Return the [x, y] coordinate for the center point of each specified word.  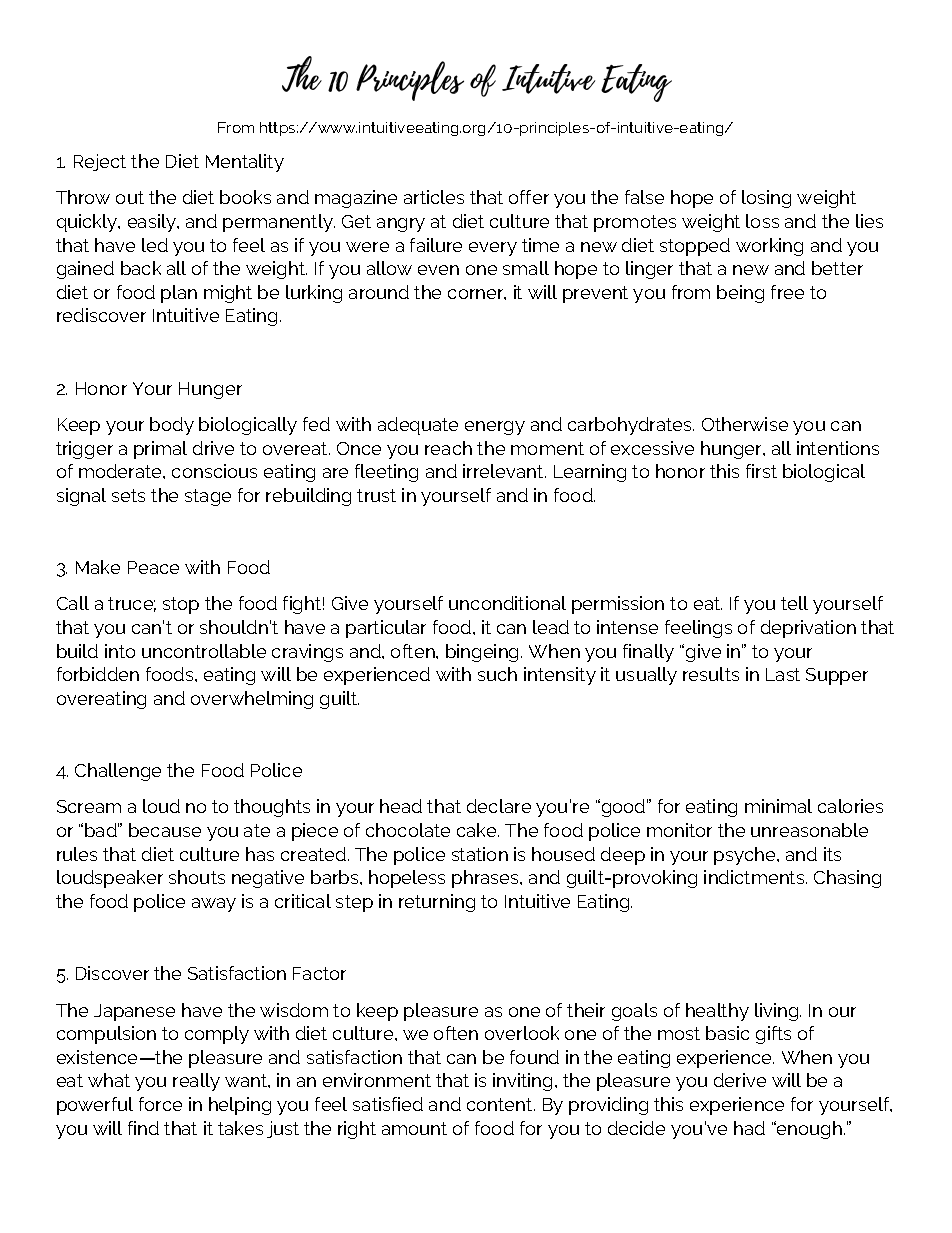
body [172, 426]
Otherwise [745, 424]
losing [766, 199]
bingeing [484, 653]
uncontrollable [204, 651]
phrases [487, 879]
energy [495, 428]
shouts [197, 877]
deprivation [808, 629]
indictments [755, 877]
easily [153, 223]
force [160, 1104]
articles [434, 197]
